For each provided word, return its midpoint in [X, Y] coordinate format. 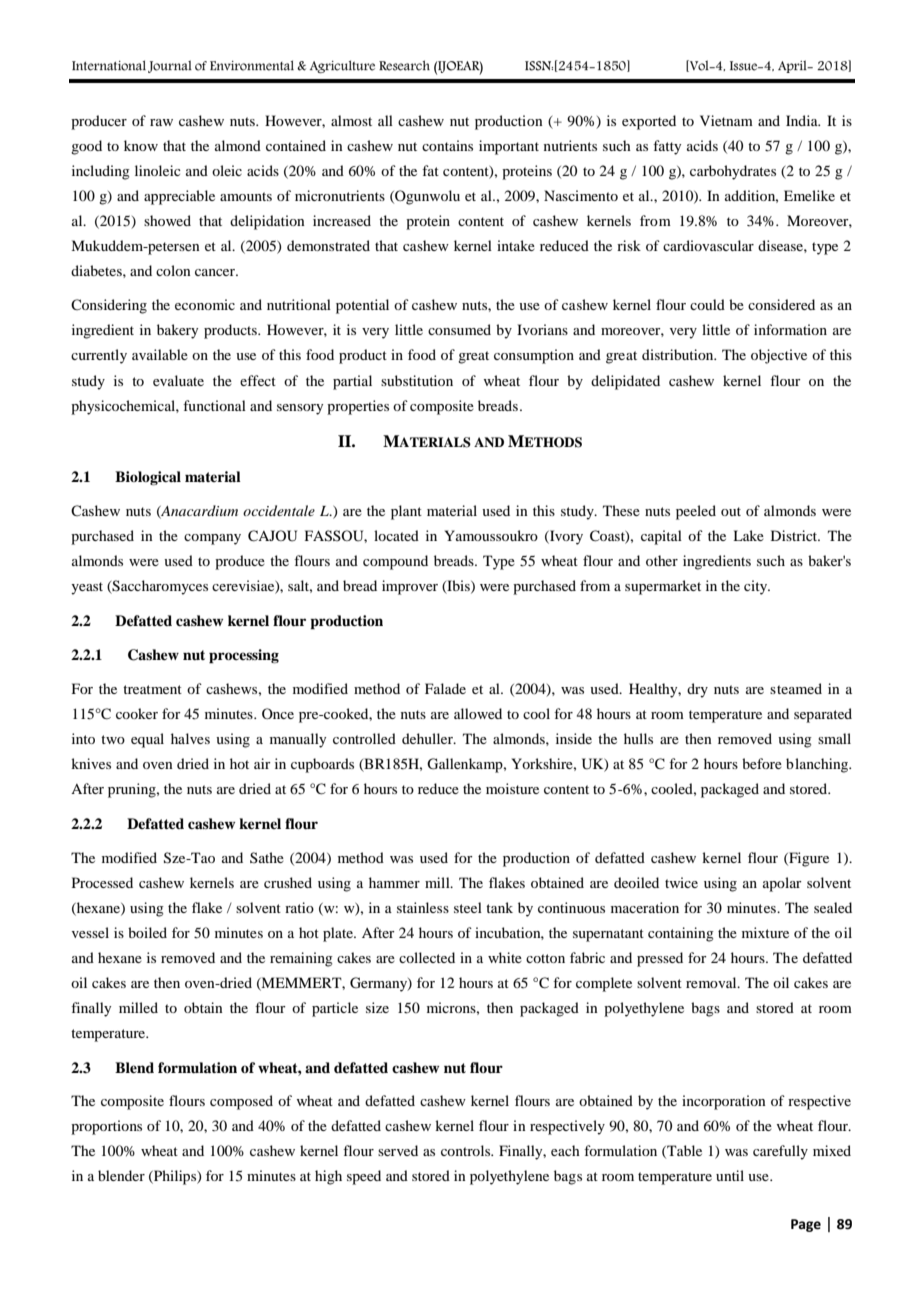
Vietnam [726, 120]
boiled [147, 932]
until [730, 1175]
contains [447, 145]
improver [410, 587]
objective [779, 356]
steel [468, 907]
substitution [417, 380]
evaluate [178, 380]
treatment [152, 689]
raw [161, 122]
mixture [765, 932]
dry [697, 690]
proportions [106, 1127]
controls [467, 1150]
